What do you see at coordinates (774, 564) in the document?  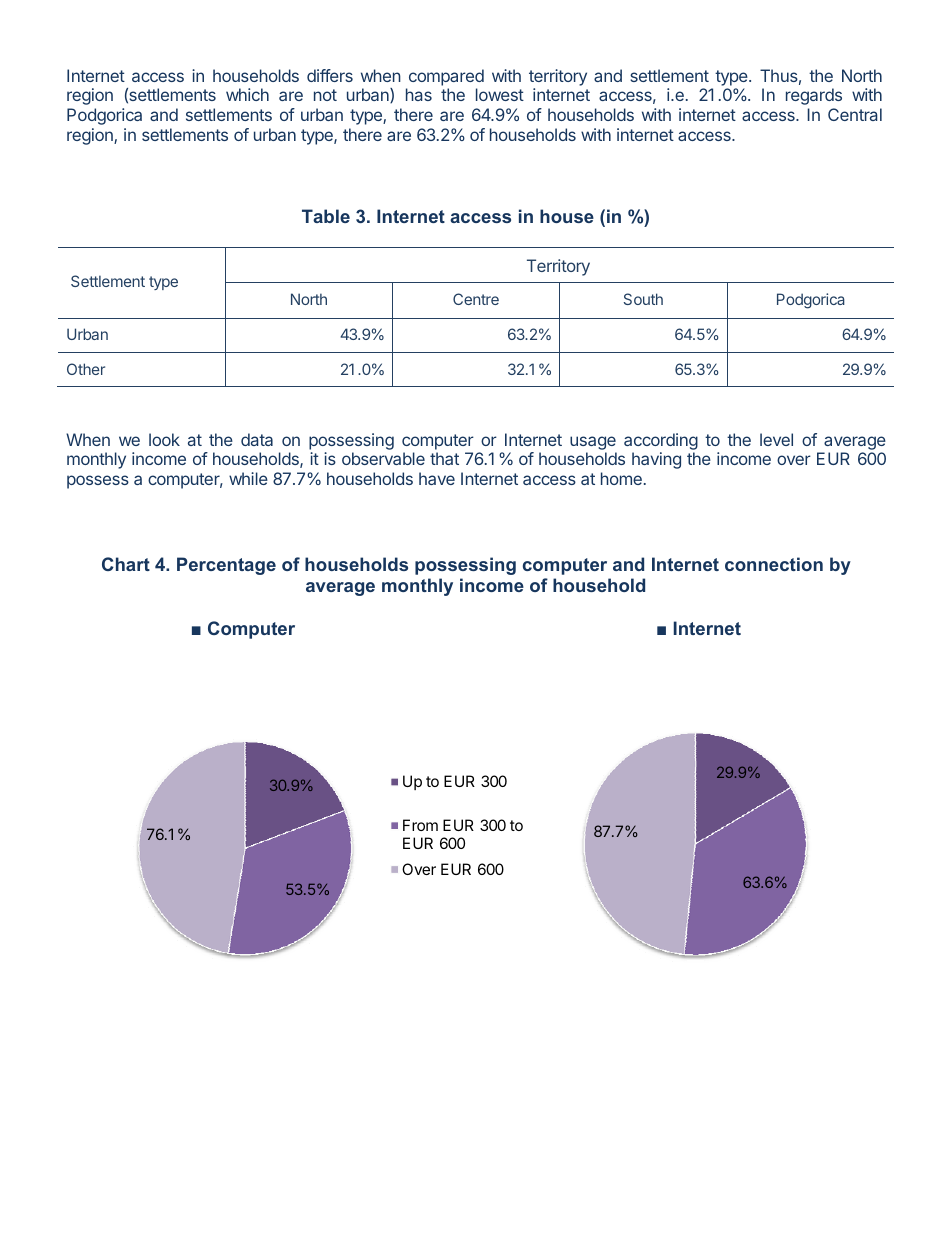 I see `connection` at bounding box center [774, 564].
